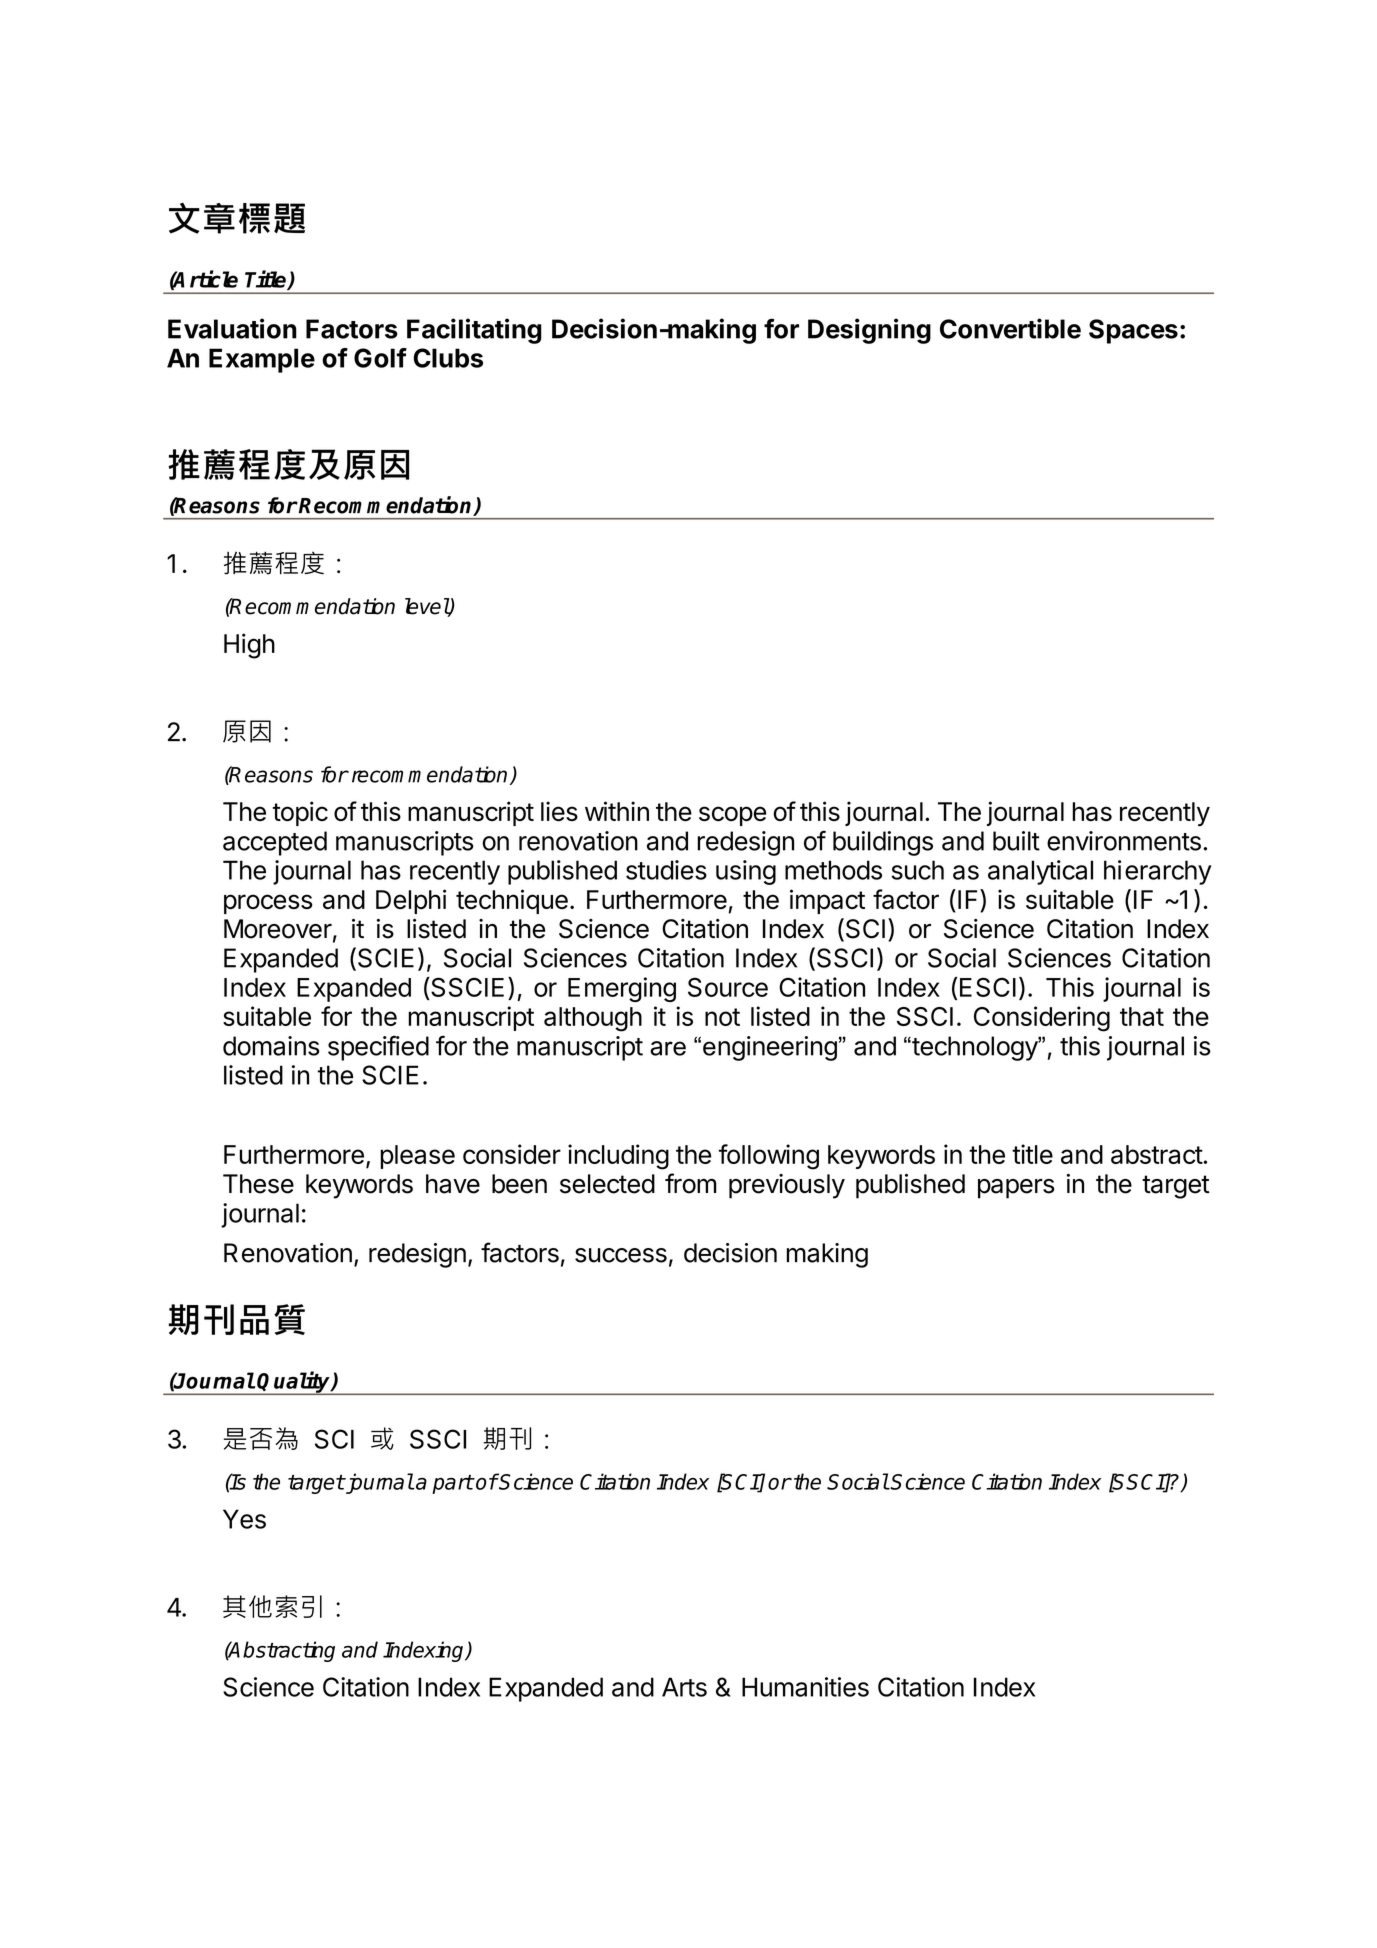 This screenshot has height=1948, width=1377. I want to click on Yes, so click(244, 1519).
